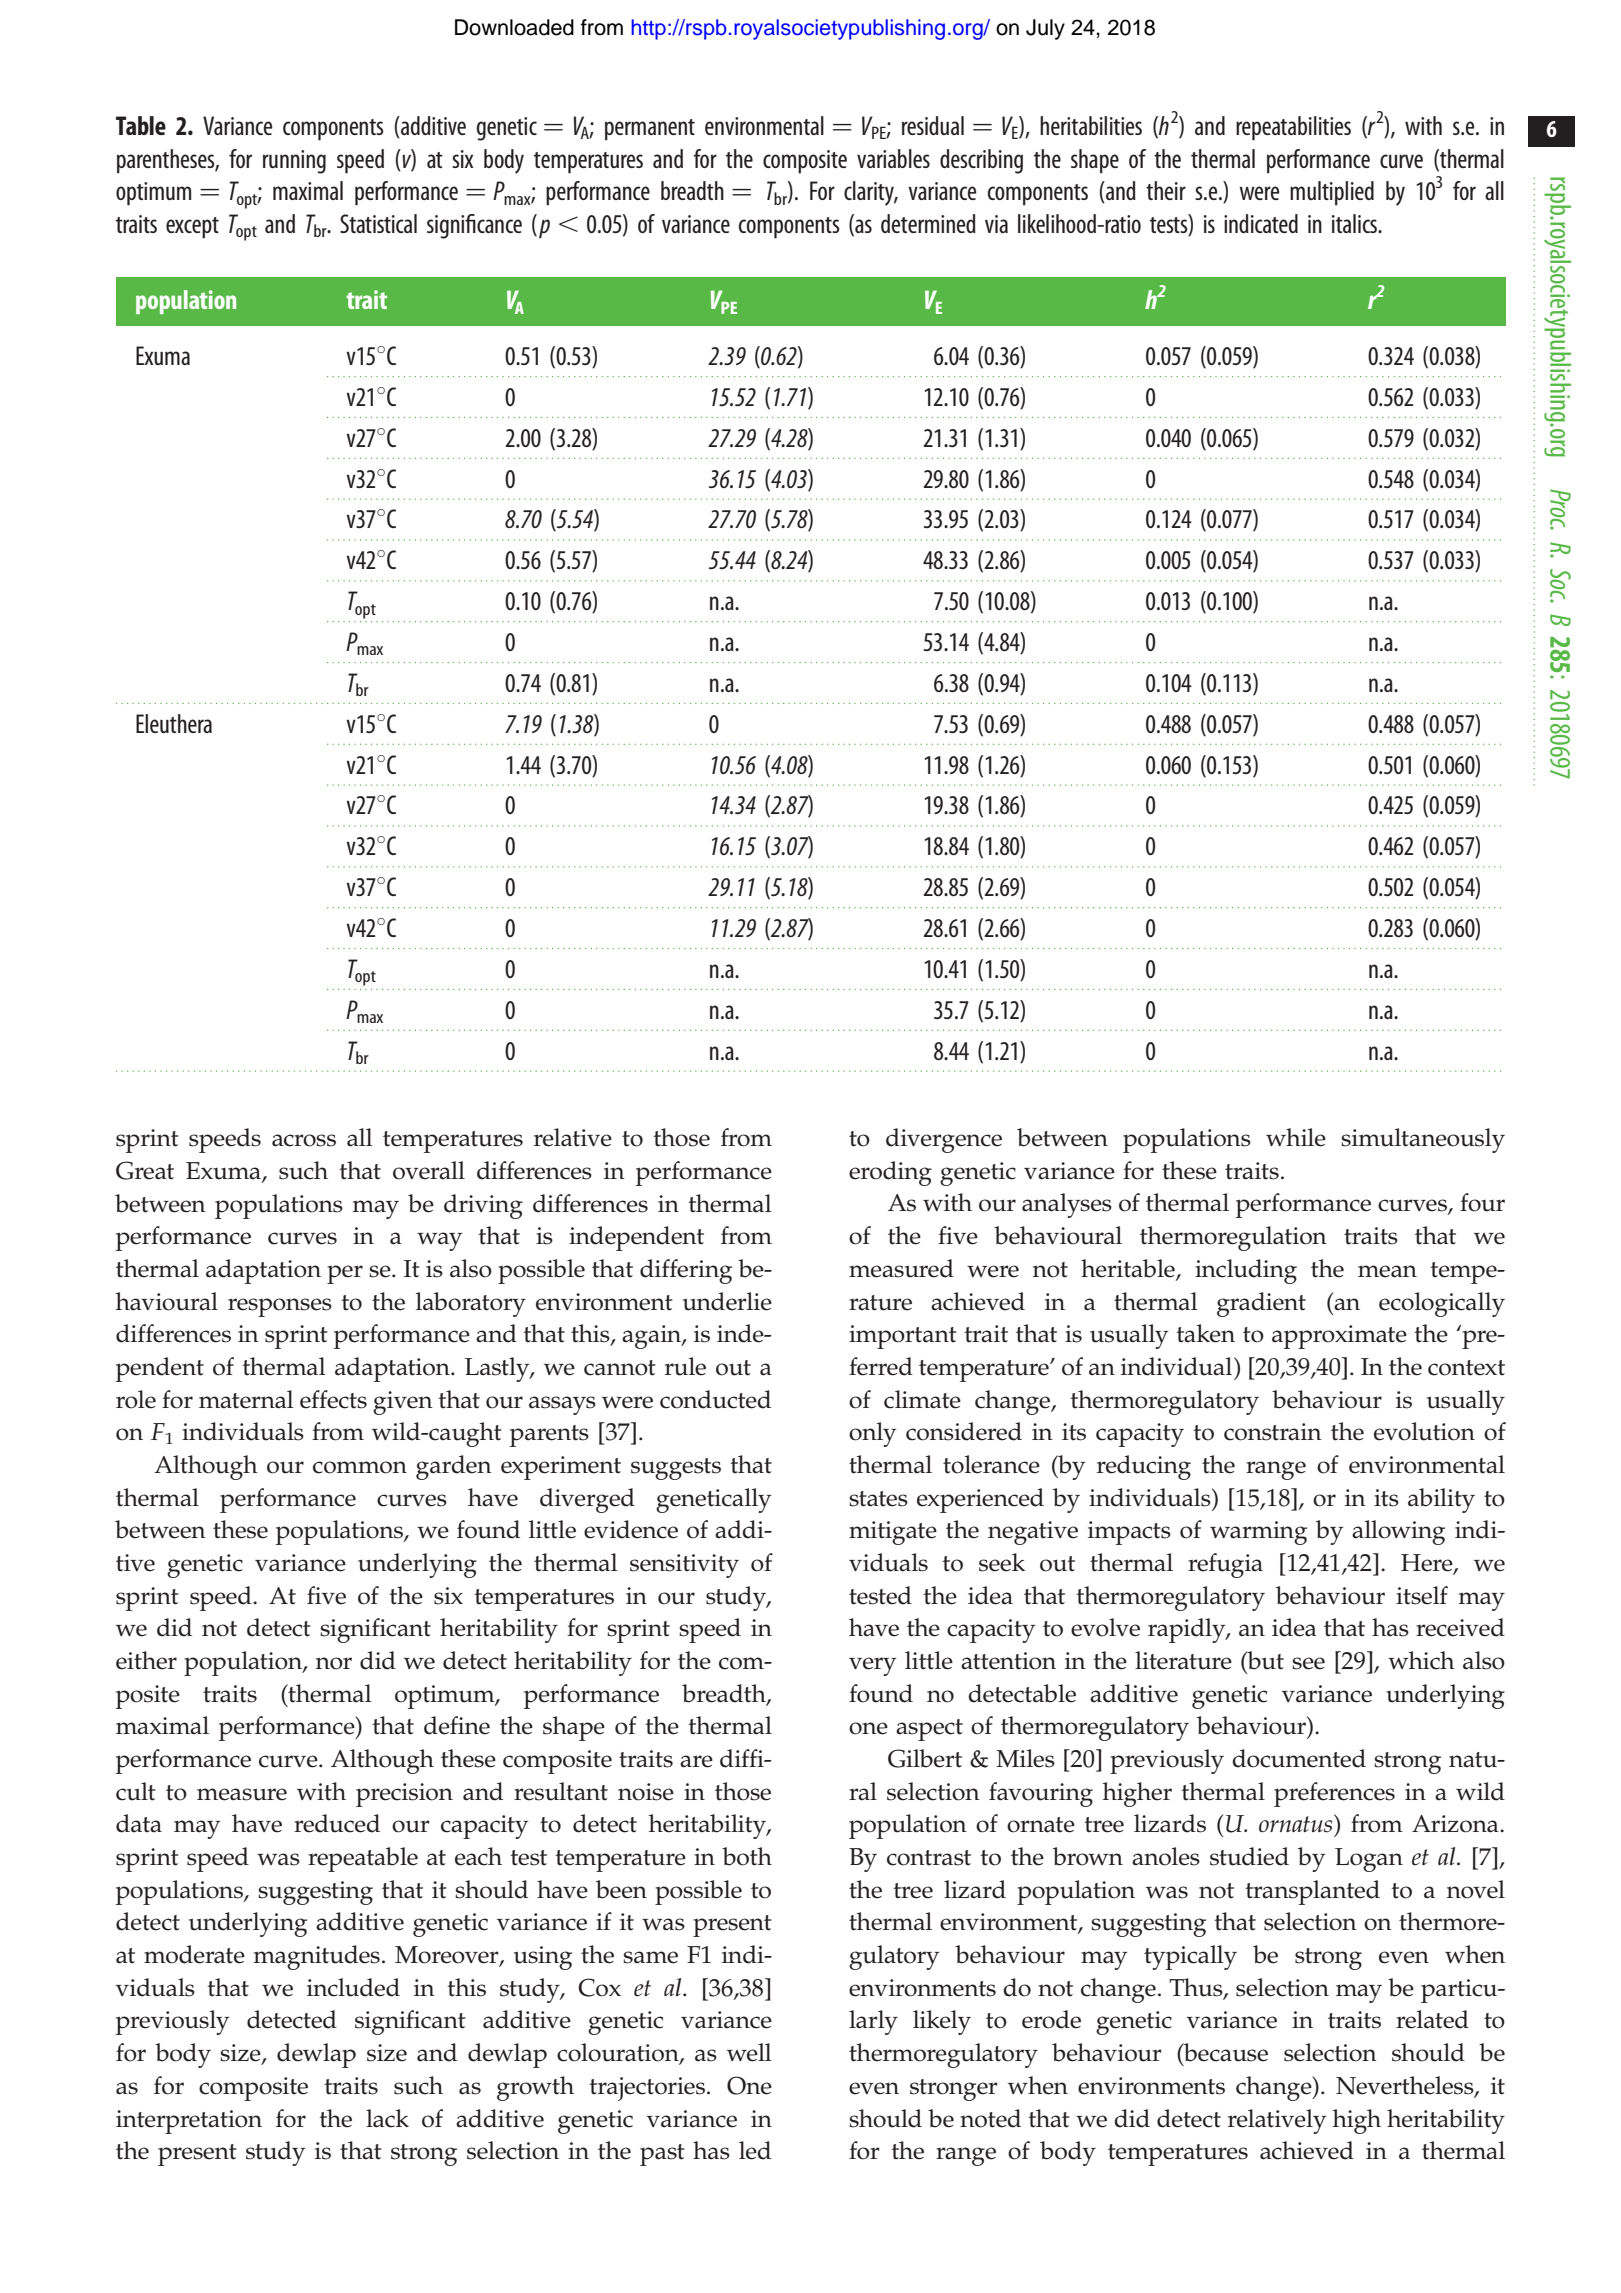 This screenshot has height=2293, width=1621. Describe the element at coordinates (387, 2118) in the screenshot. I see `lack` at that location.
